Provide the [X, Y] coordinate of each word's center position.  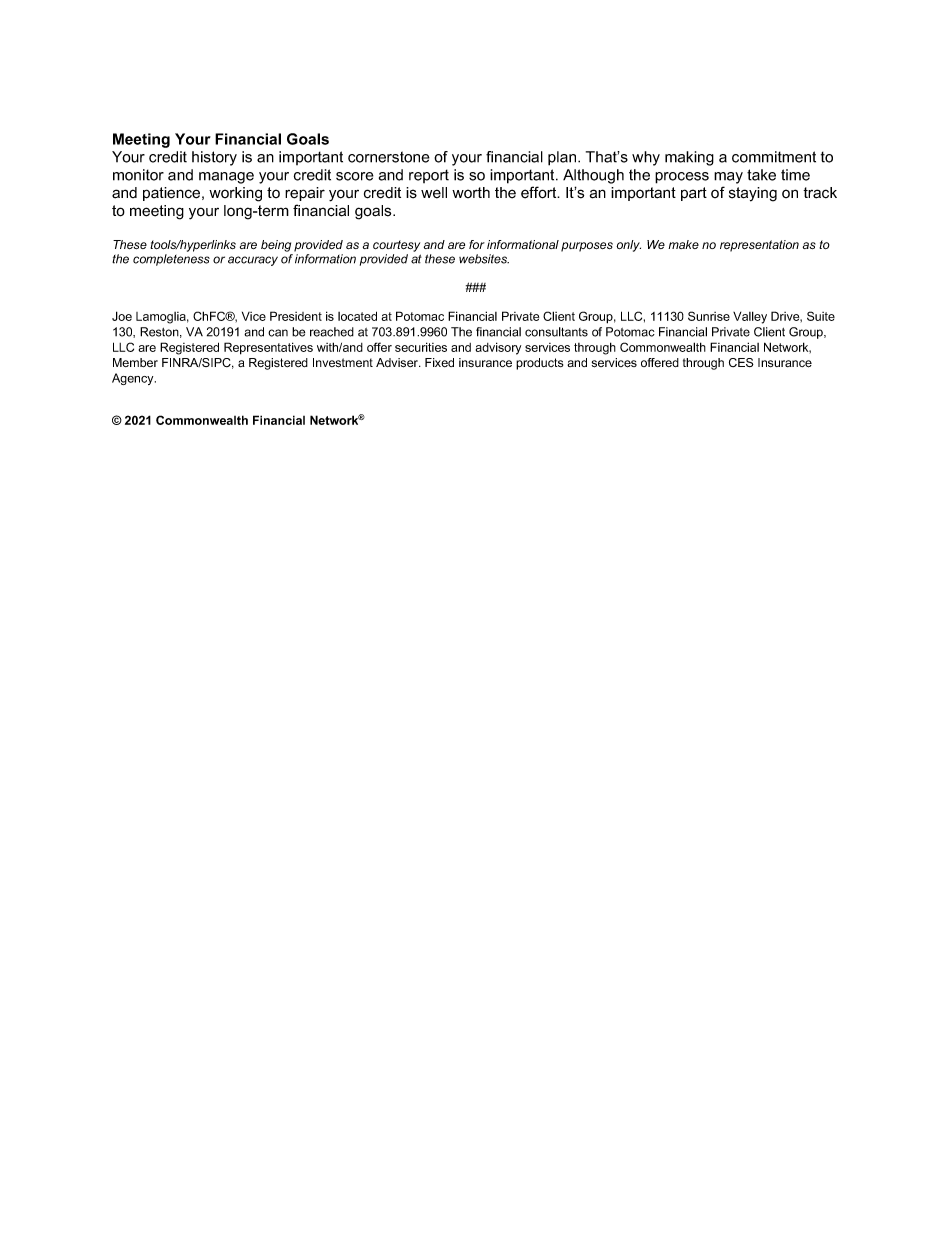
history [214, 158]
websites [484, 259]
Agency [134, 379]
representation [759, 246]
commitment [774, 157]
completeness [171, 260]
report [429, 176]
